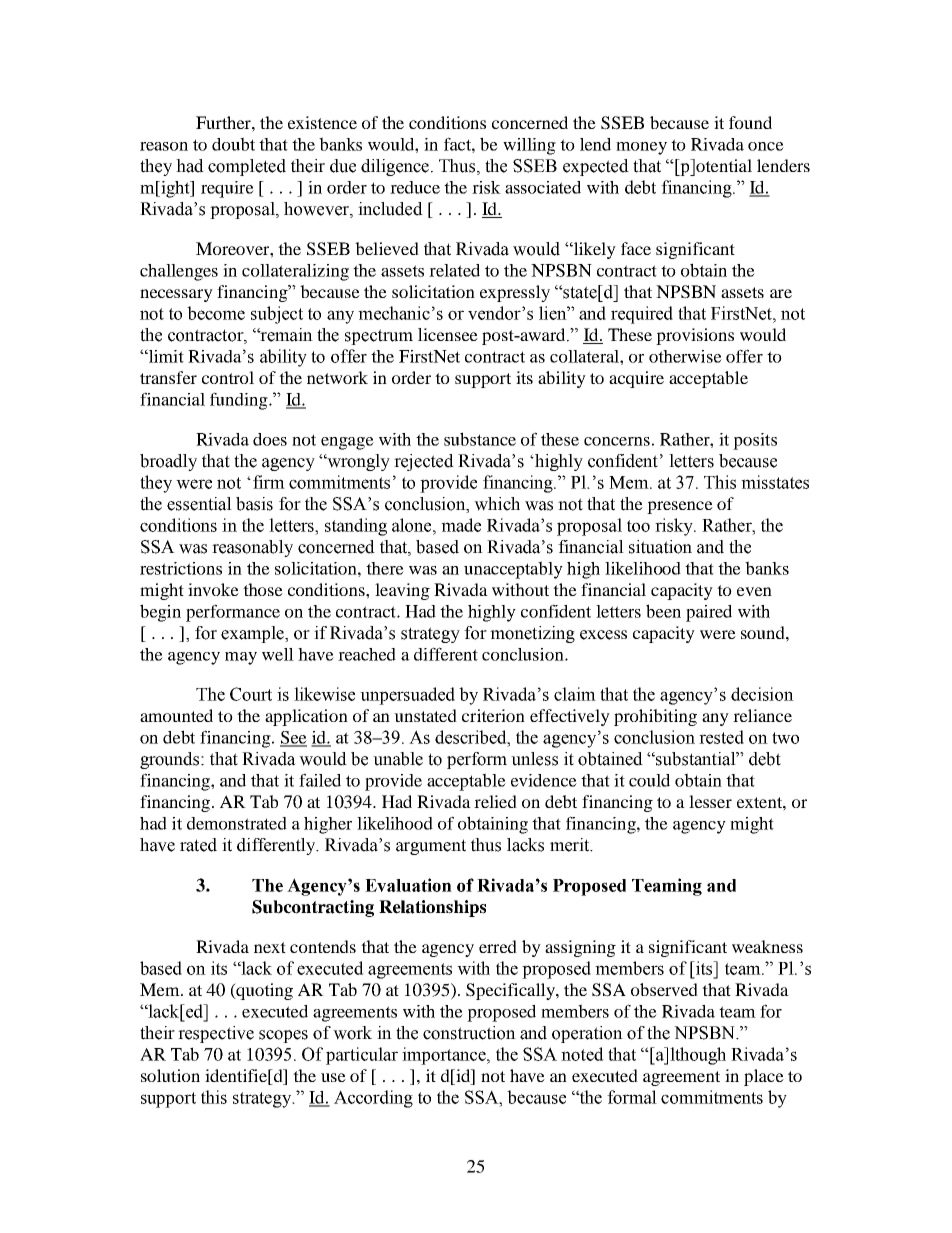  Describe the element at coordinates (216, 1034) in the document. I see `respective` at that location.
